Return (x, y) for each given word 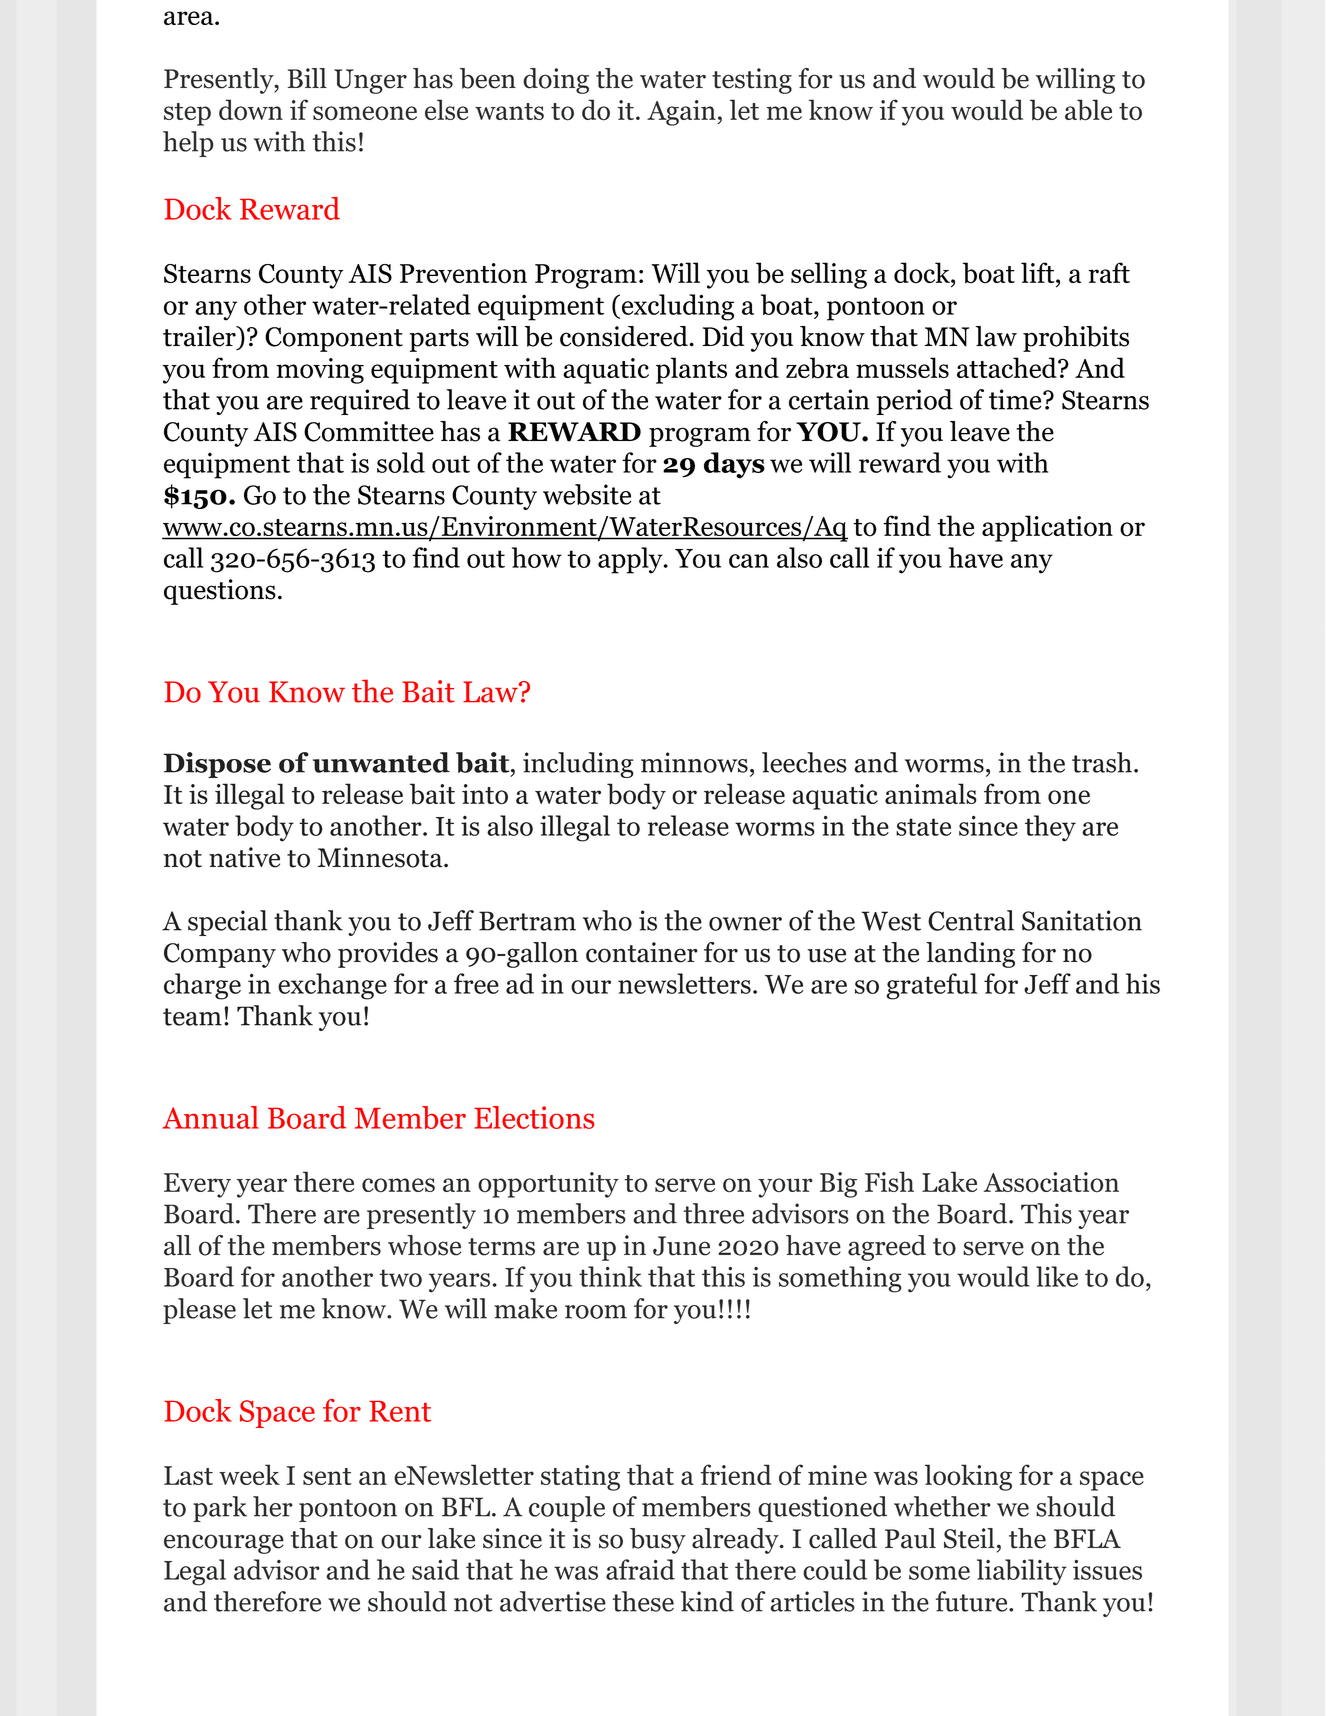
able (1088, 110)
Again (682, 113)
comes (398, 1185)
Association (1051, 1182)
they (1050, 828)
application (1047, 528)
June (681, 1246)
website (587, 494)
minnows (694, 762)
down (251, 110)
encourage (224, 1544)
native (244, 857)
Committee (369, 431)
